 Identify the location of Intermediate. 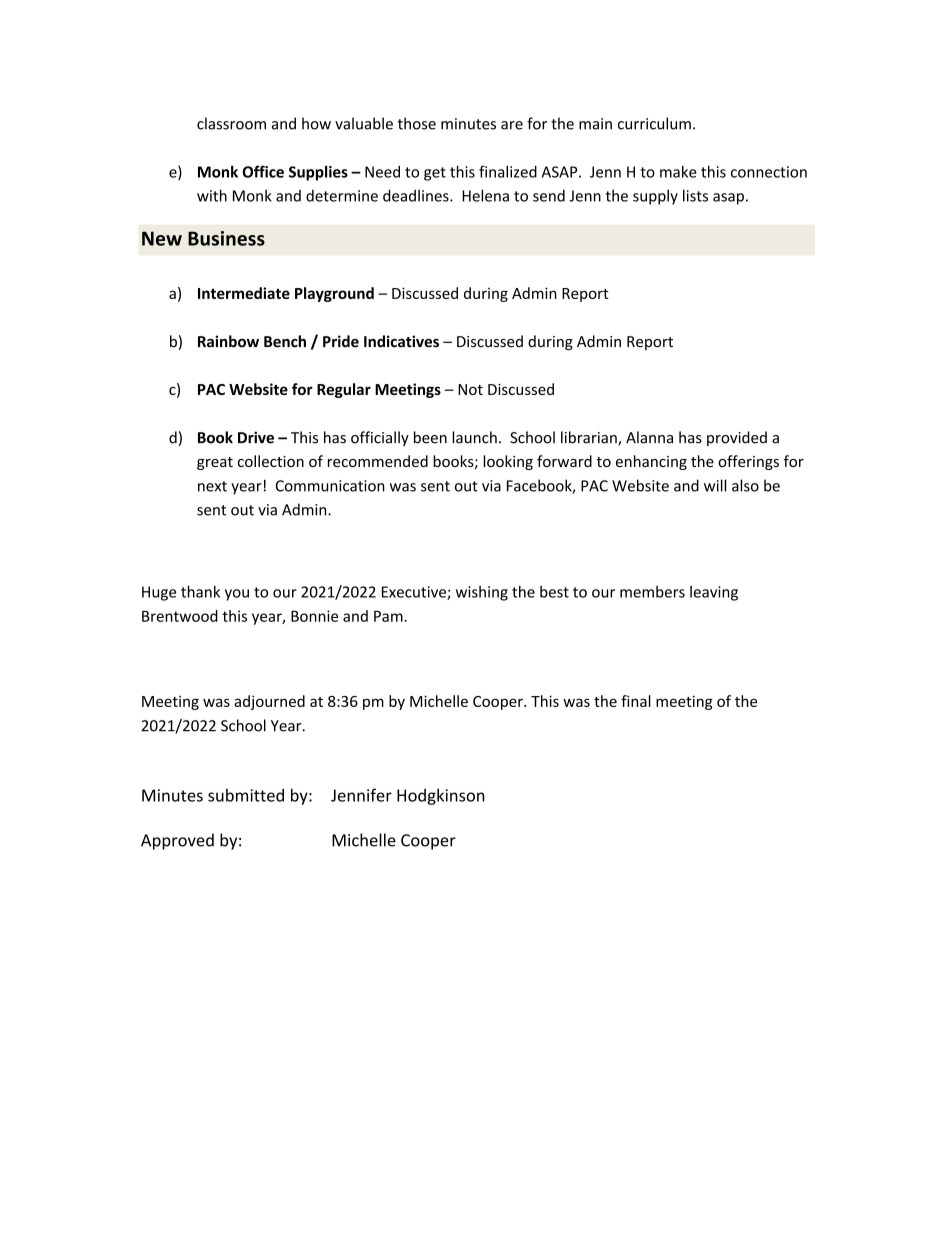
(244, 293).
